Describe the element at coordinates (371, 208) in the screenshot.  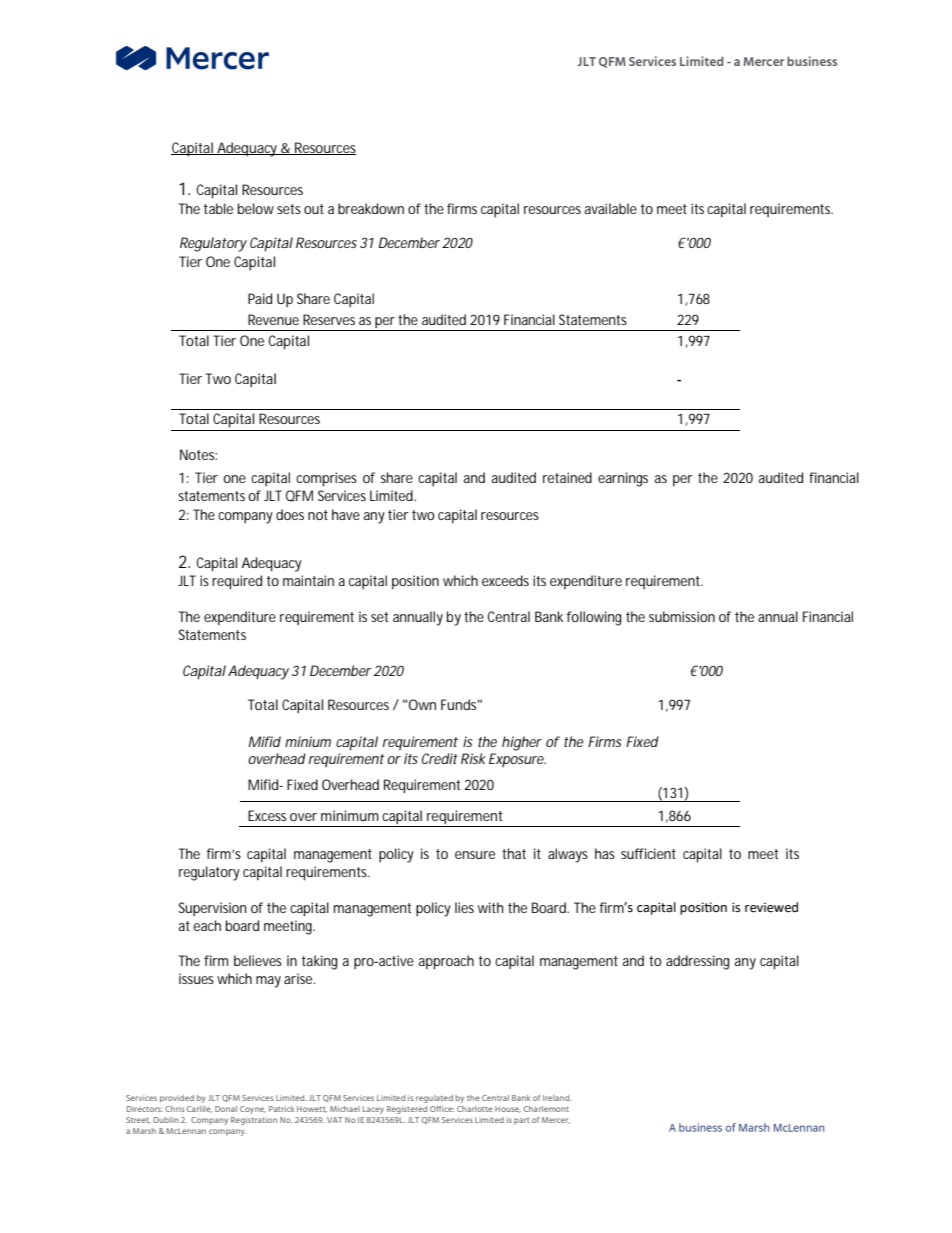
I see `breakdown` at that location.
